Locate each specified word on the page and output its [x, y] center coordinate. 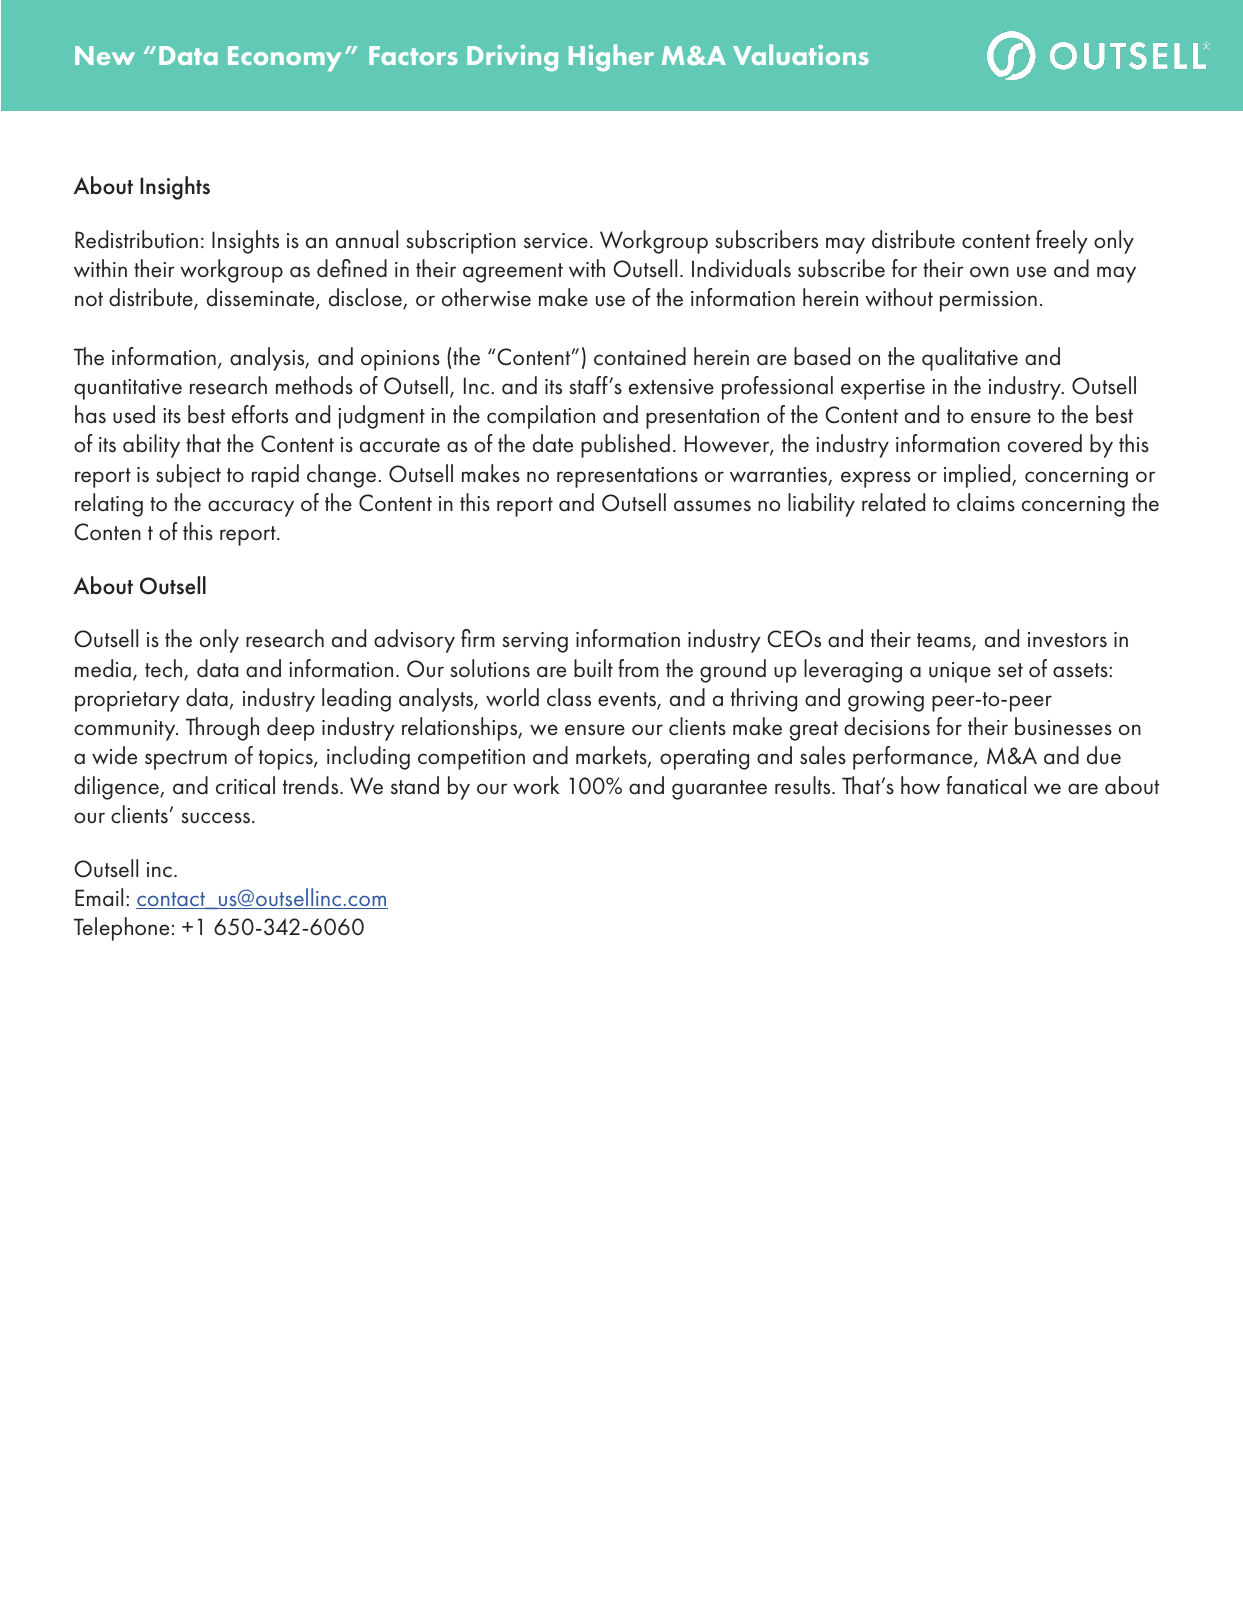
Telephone [121, 929]
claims [986, 502]
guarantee [719, 790]
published [625, 446]
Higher [611, 57]
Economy [285, 58]
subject [188, 476]
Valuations [801, 54]
